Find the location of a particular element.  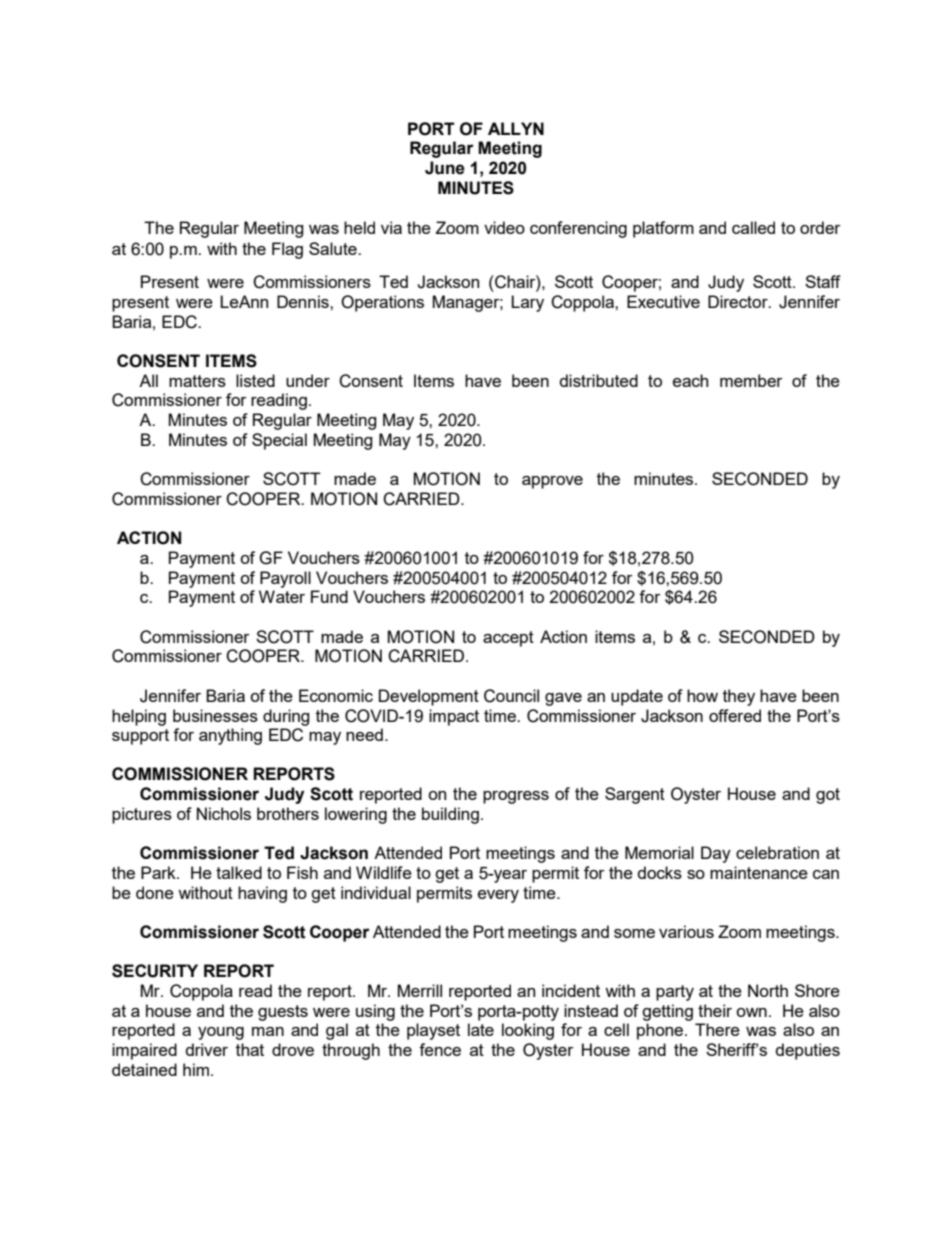

called is located at coordinates (753, 227).
